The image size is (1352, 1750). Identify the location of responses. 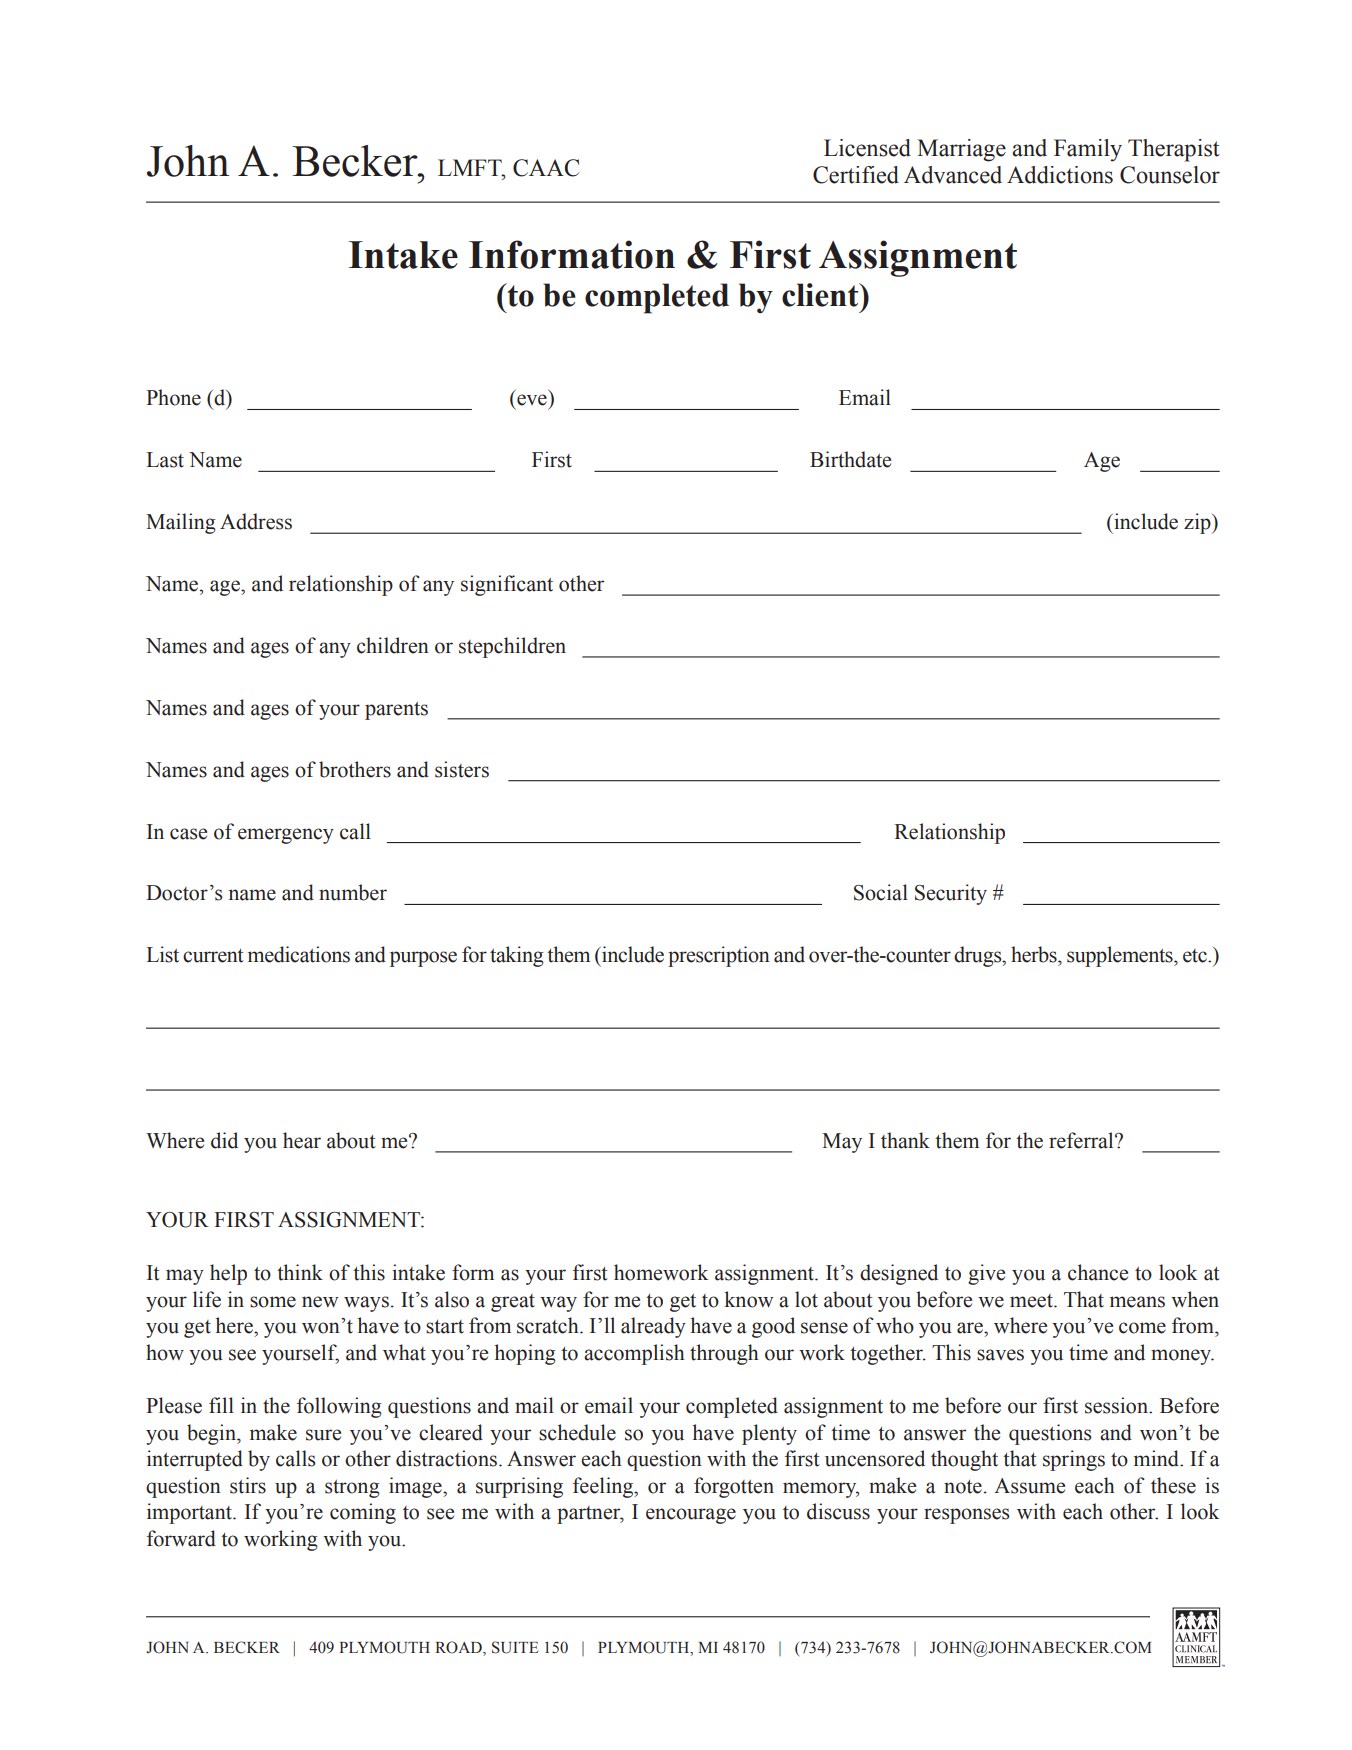
(967, 1516).
